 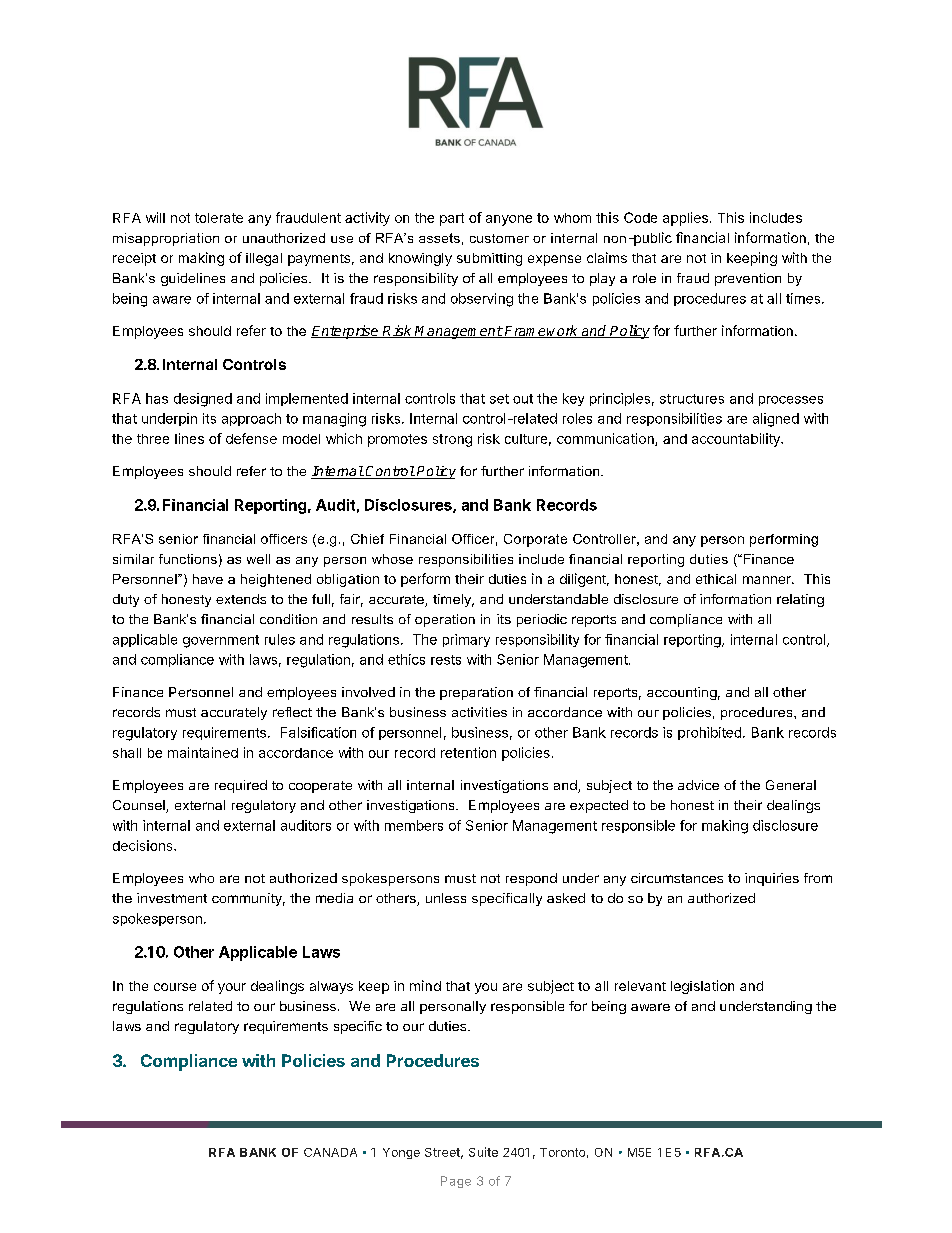 I want to click on CANADA, so click(x=330, y=1152).
